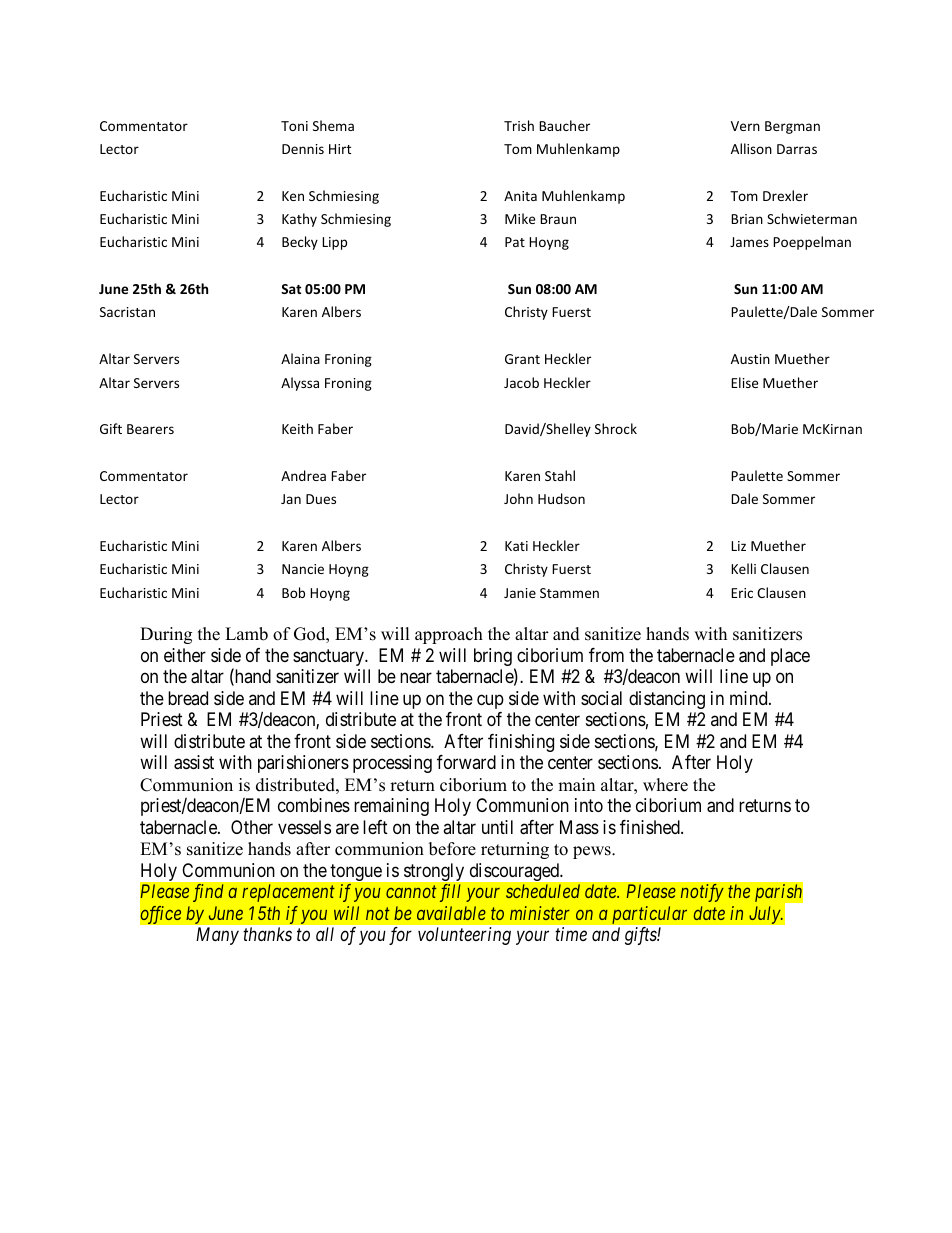 This document has height=1233, width=952. Describe the element at coordinates (751, 148) in the document. I see `Allison` at that location.
